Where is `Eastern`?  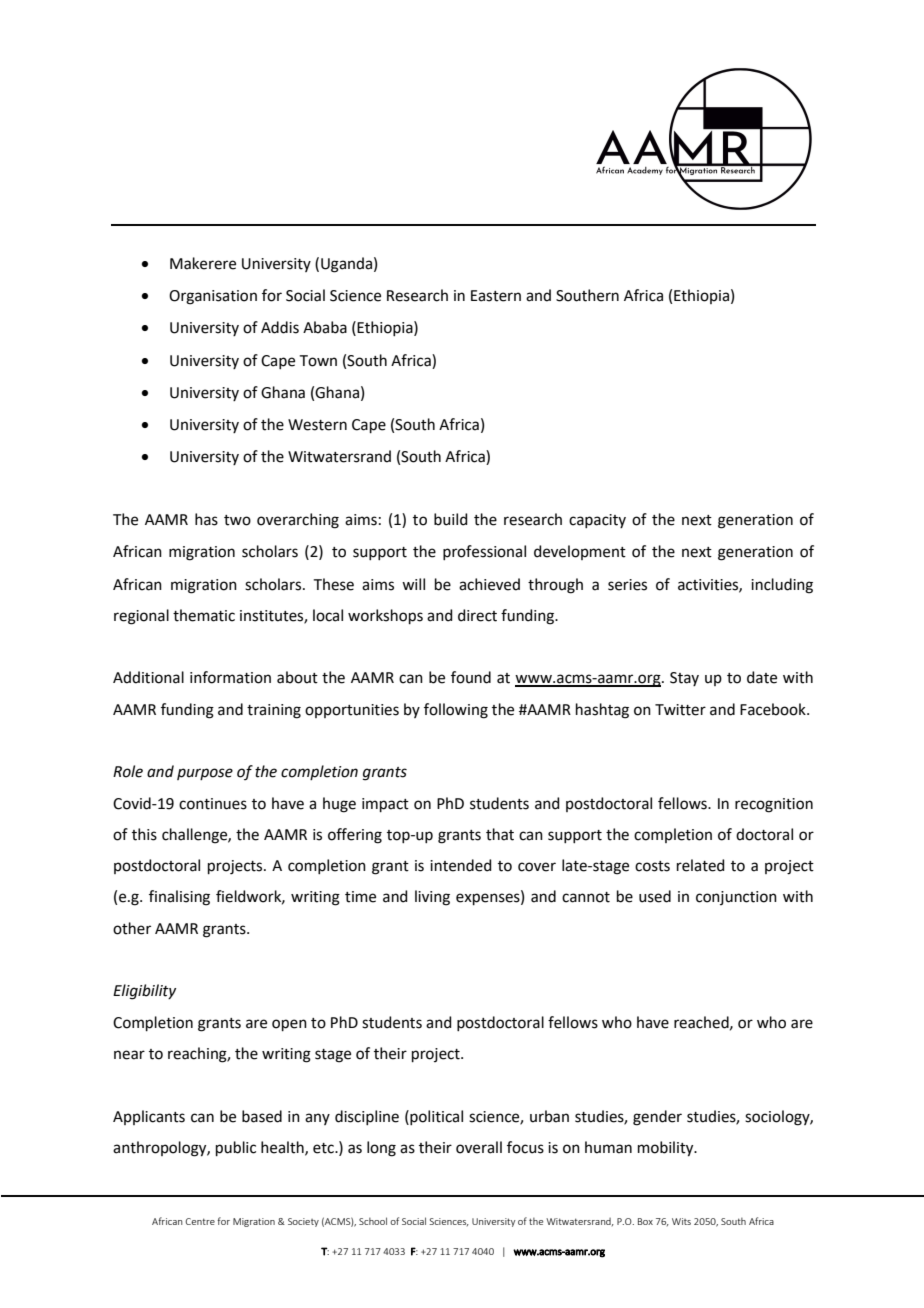
Eastern is located at coordinates (496, 296).
